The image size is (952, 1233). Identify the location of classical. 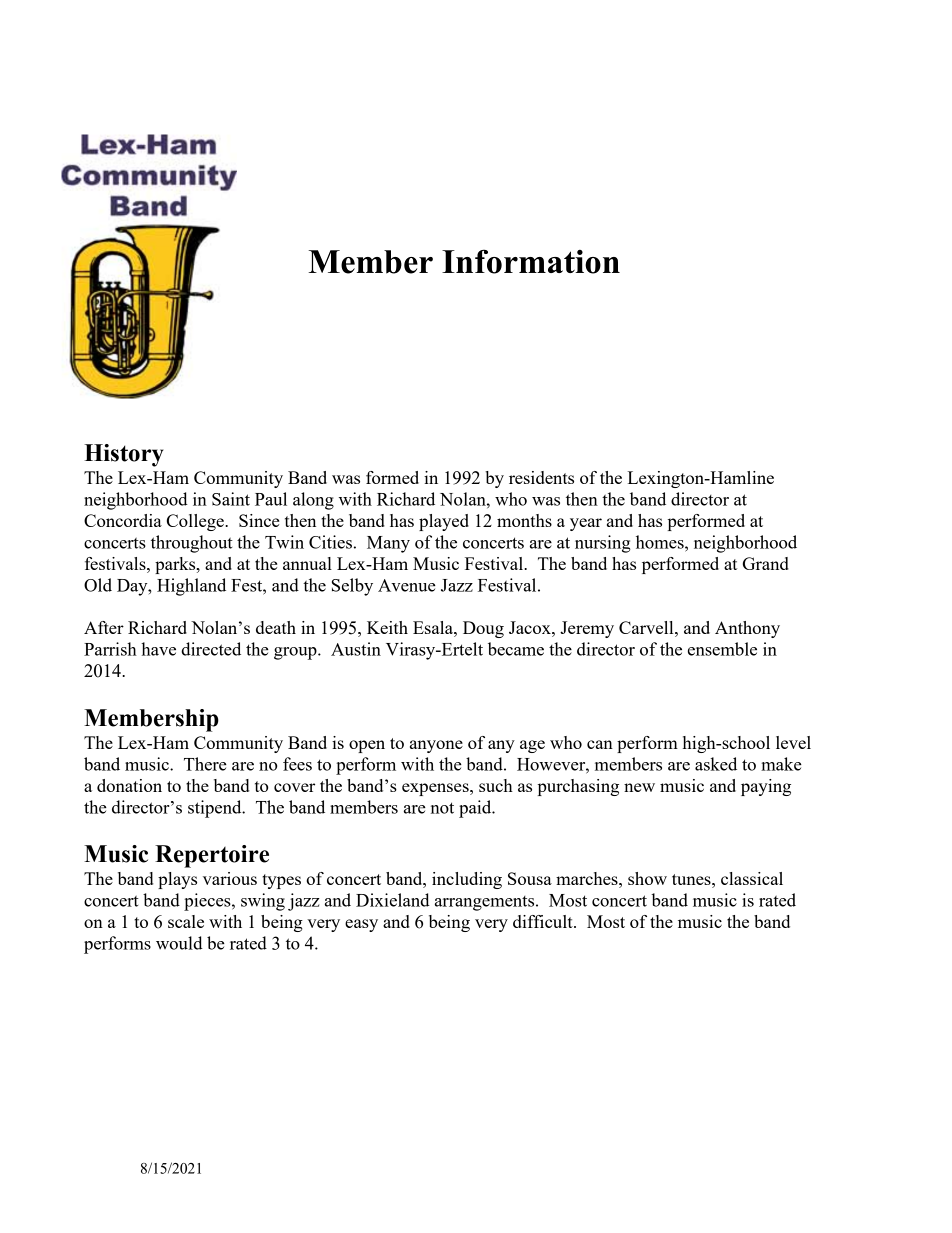
(752, 878).
